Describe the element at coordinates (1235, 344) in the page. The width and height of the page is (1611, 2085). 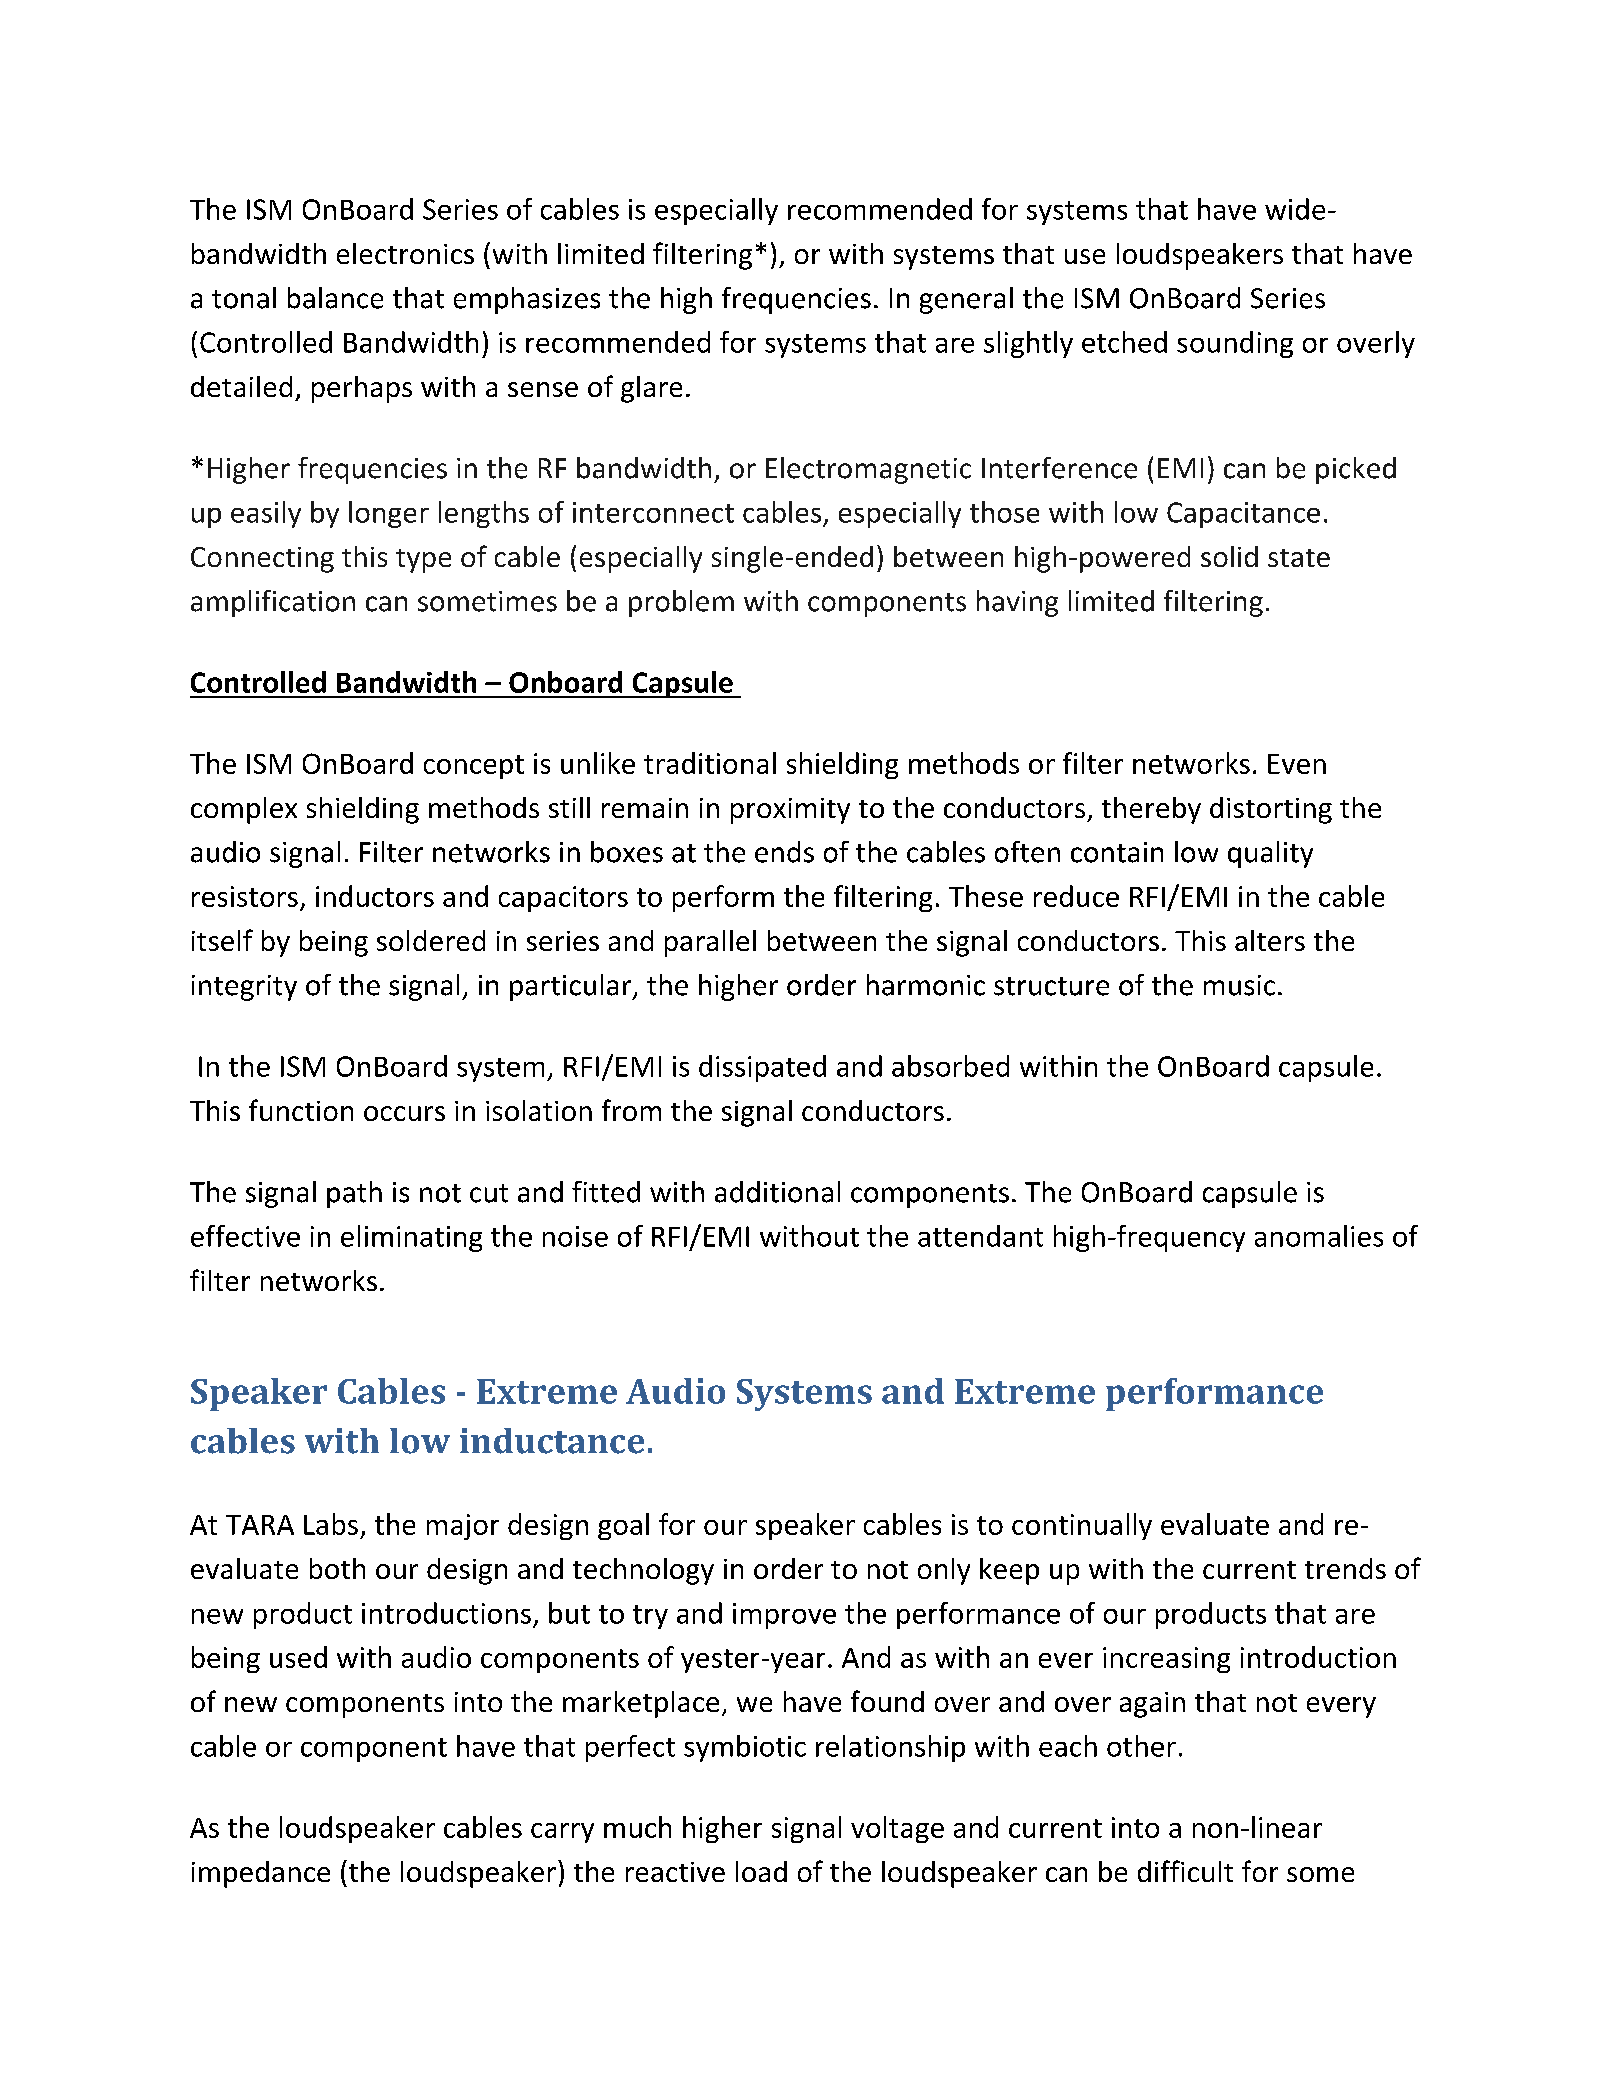
I see `sounding` at that location.
